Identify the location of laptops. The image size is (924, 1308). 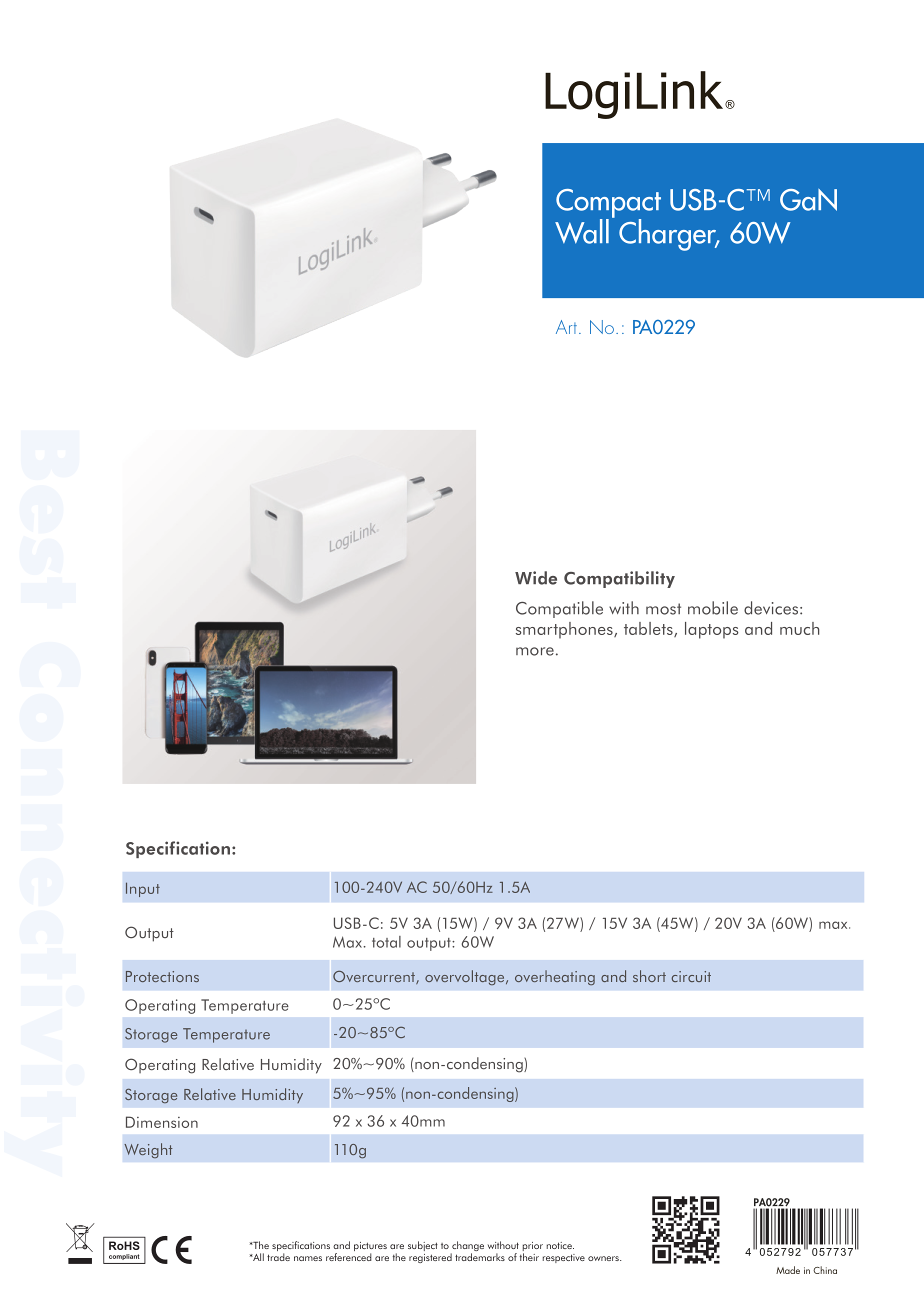
(712, 630).
